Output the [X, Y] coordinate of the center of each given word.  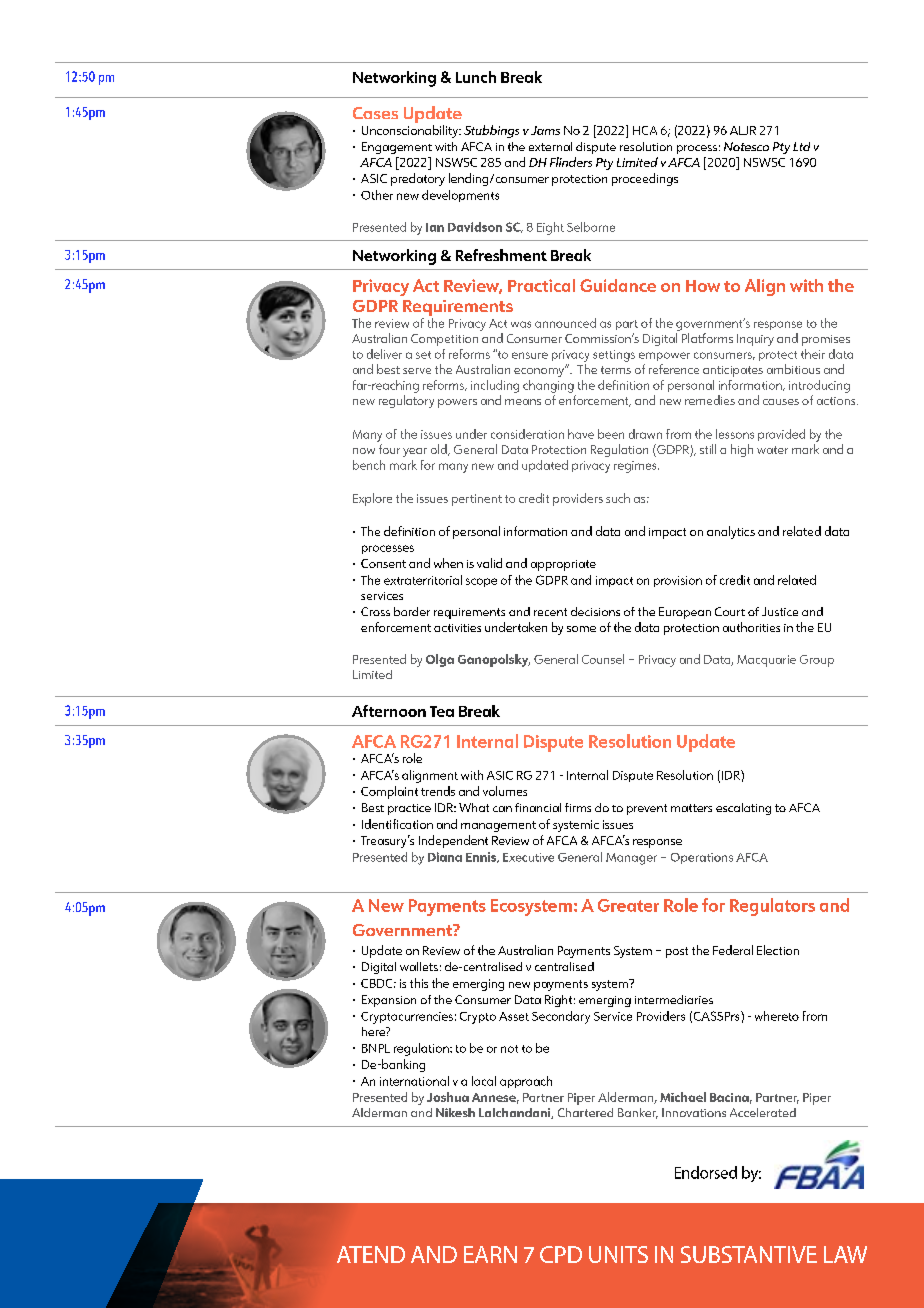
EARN [490, 1254]
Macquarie [766, 661]
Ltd [801, 146]
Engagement [397, 148]
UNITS [618, 1254]
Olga [440, 660]
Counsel [603, 659]
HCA [645, 130]
